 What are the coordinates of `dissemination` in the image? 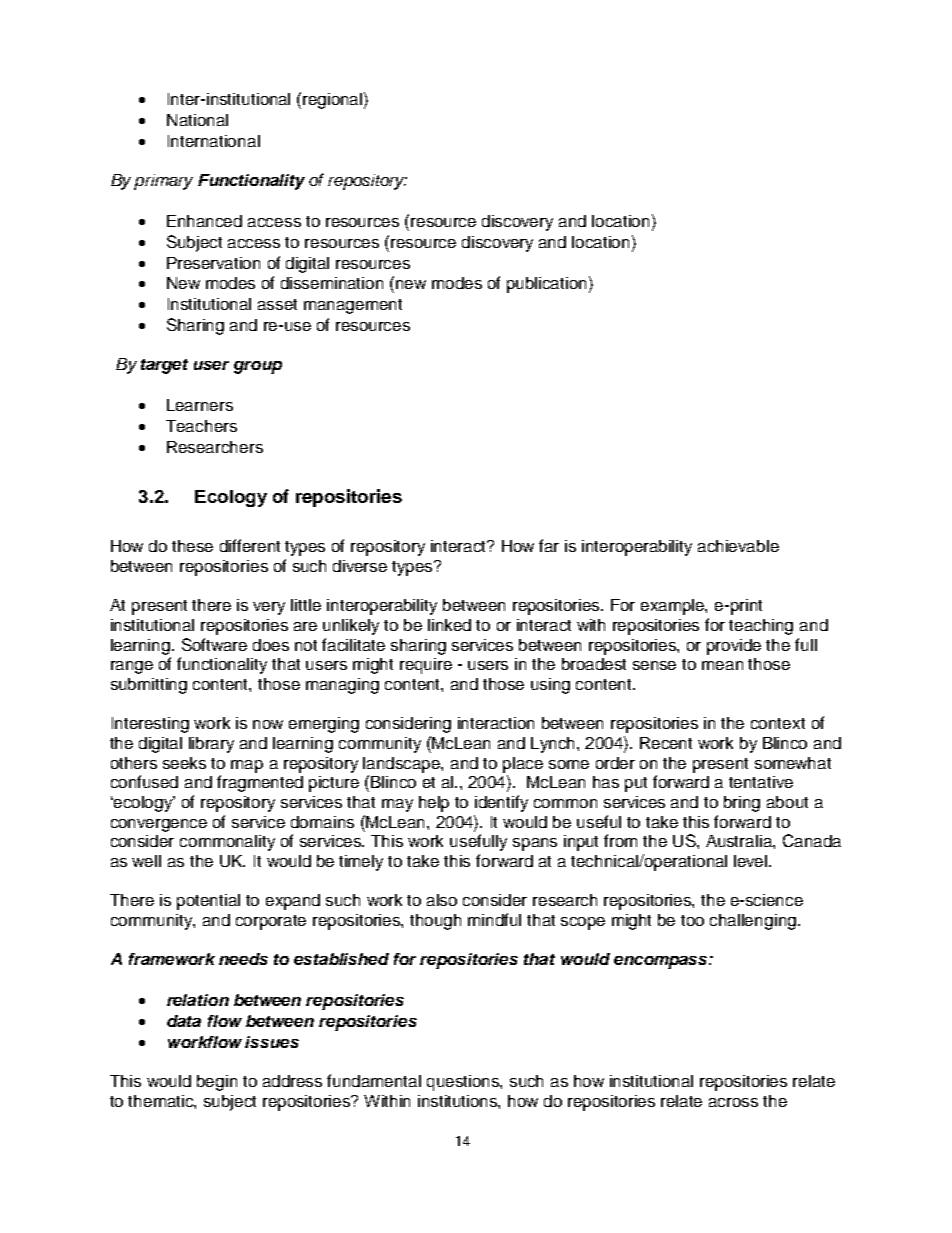 It's located at (332, 283).
